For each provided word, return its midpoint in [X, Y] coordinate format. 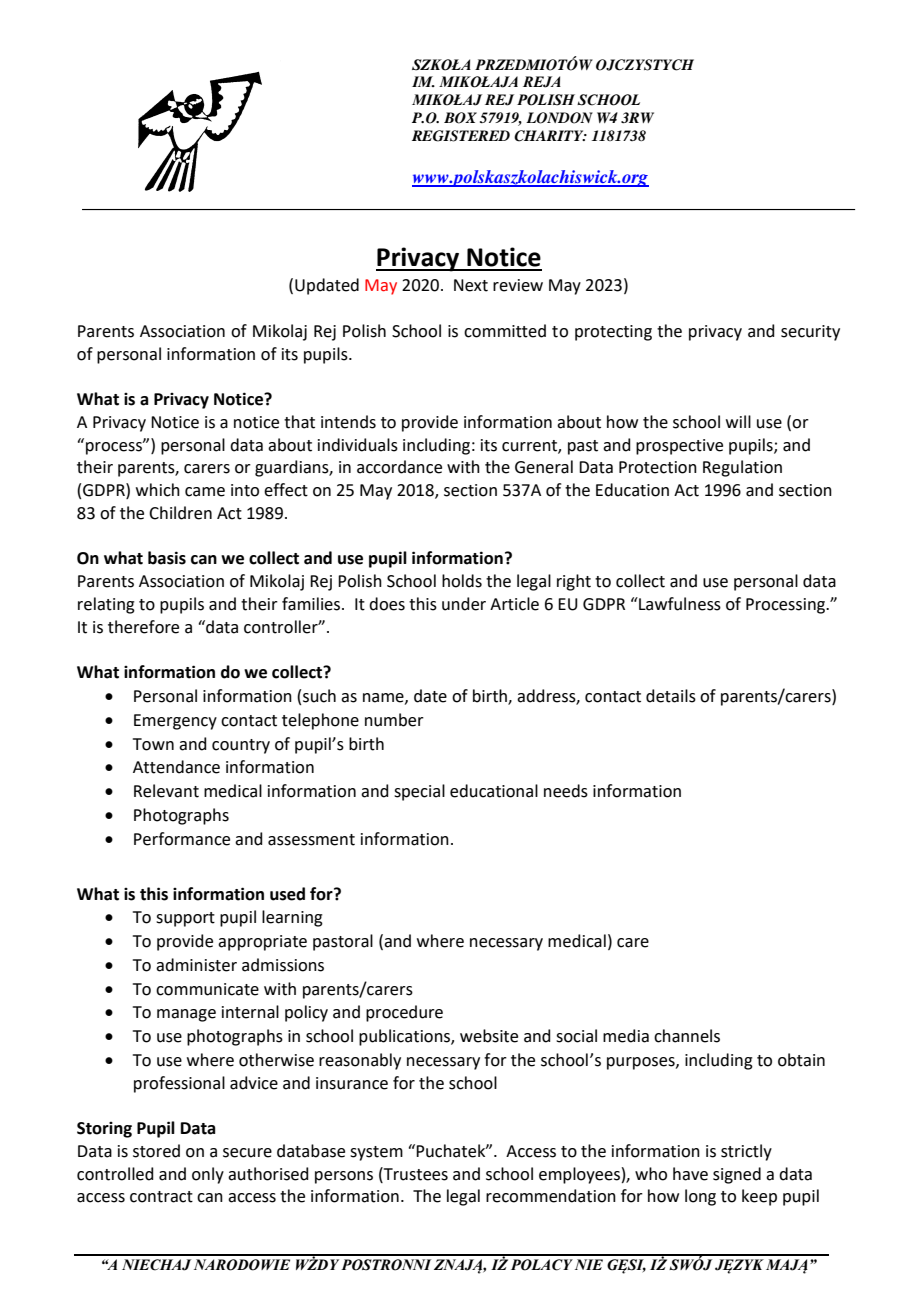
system [376, 1153]
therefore [143, 627]
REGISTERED [461, 136]
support [185, 919]
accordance [399, 467]
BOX [460, 118]
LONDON [559, 118]
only [208, 1175]
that [299, 422]
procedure [404, 1013]
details [671, 696]
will [738, 421]
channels [687, 1036]
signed [737, 1175]
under [464, 604]
